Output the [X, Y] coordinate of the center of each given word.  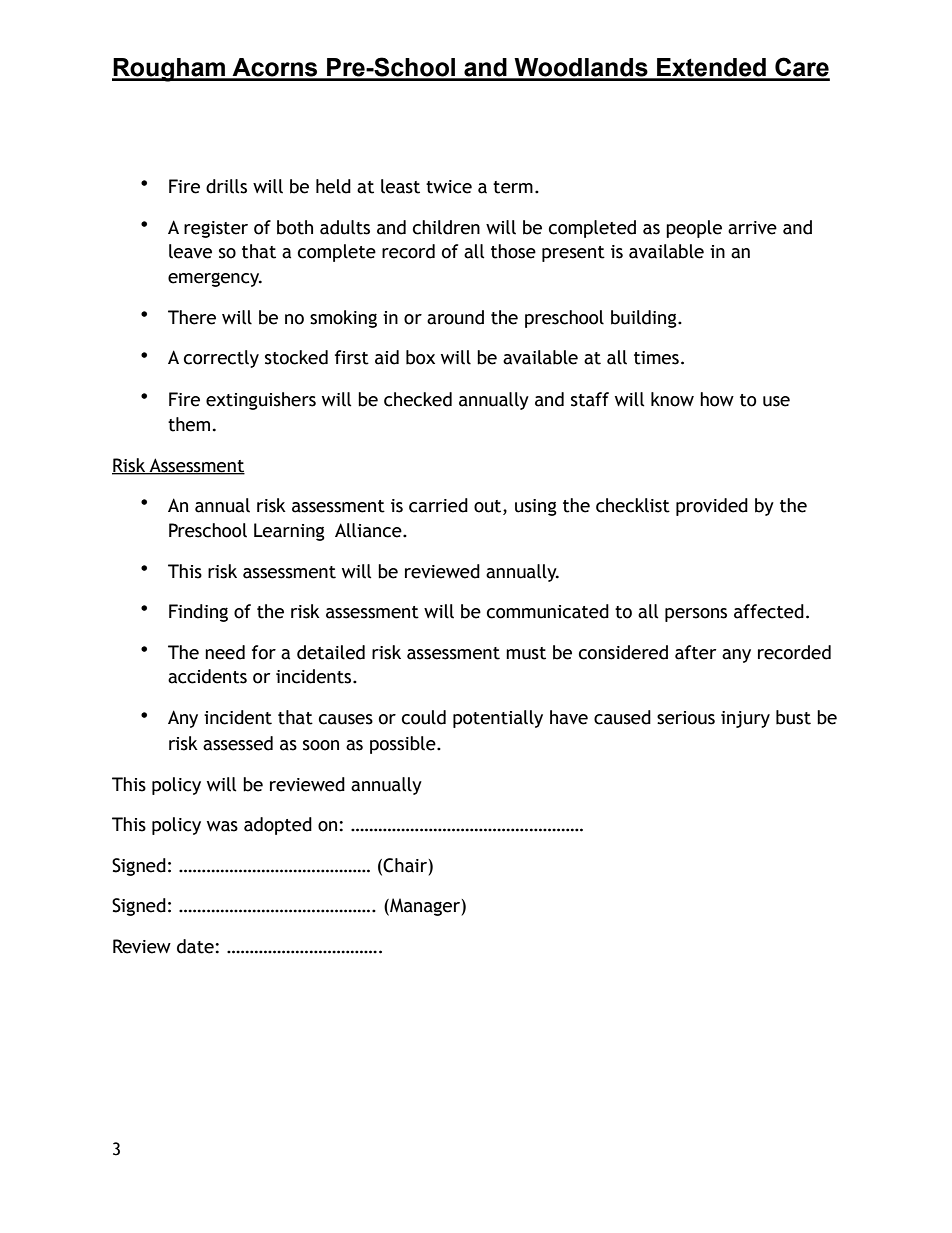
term [513, 187]
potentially [498, 719]
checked [418, 399]
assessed [238, 743]
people [694, 229]
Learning [289, 532]
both [295, 227]
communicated [548, 611]
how [717, 399]
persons [696, 615]
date [196, 946]
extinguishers [261, 401]
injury [745, 719]
